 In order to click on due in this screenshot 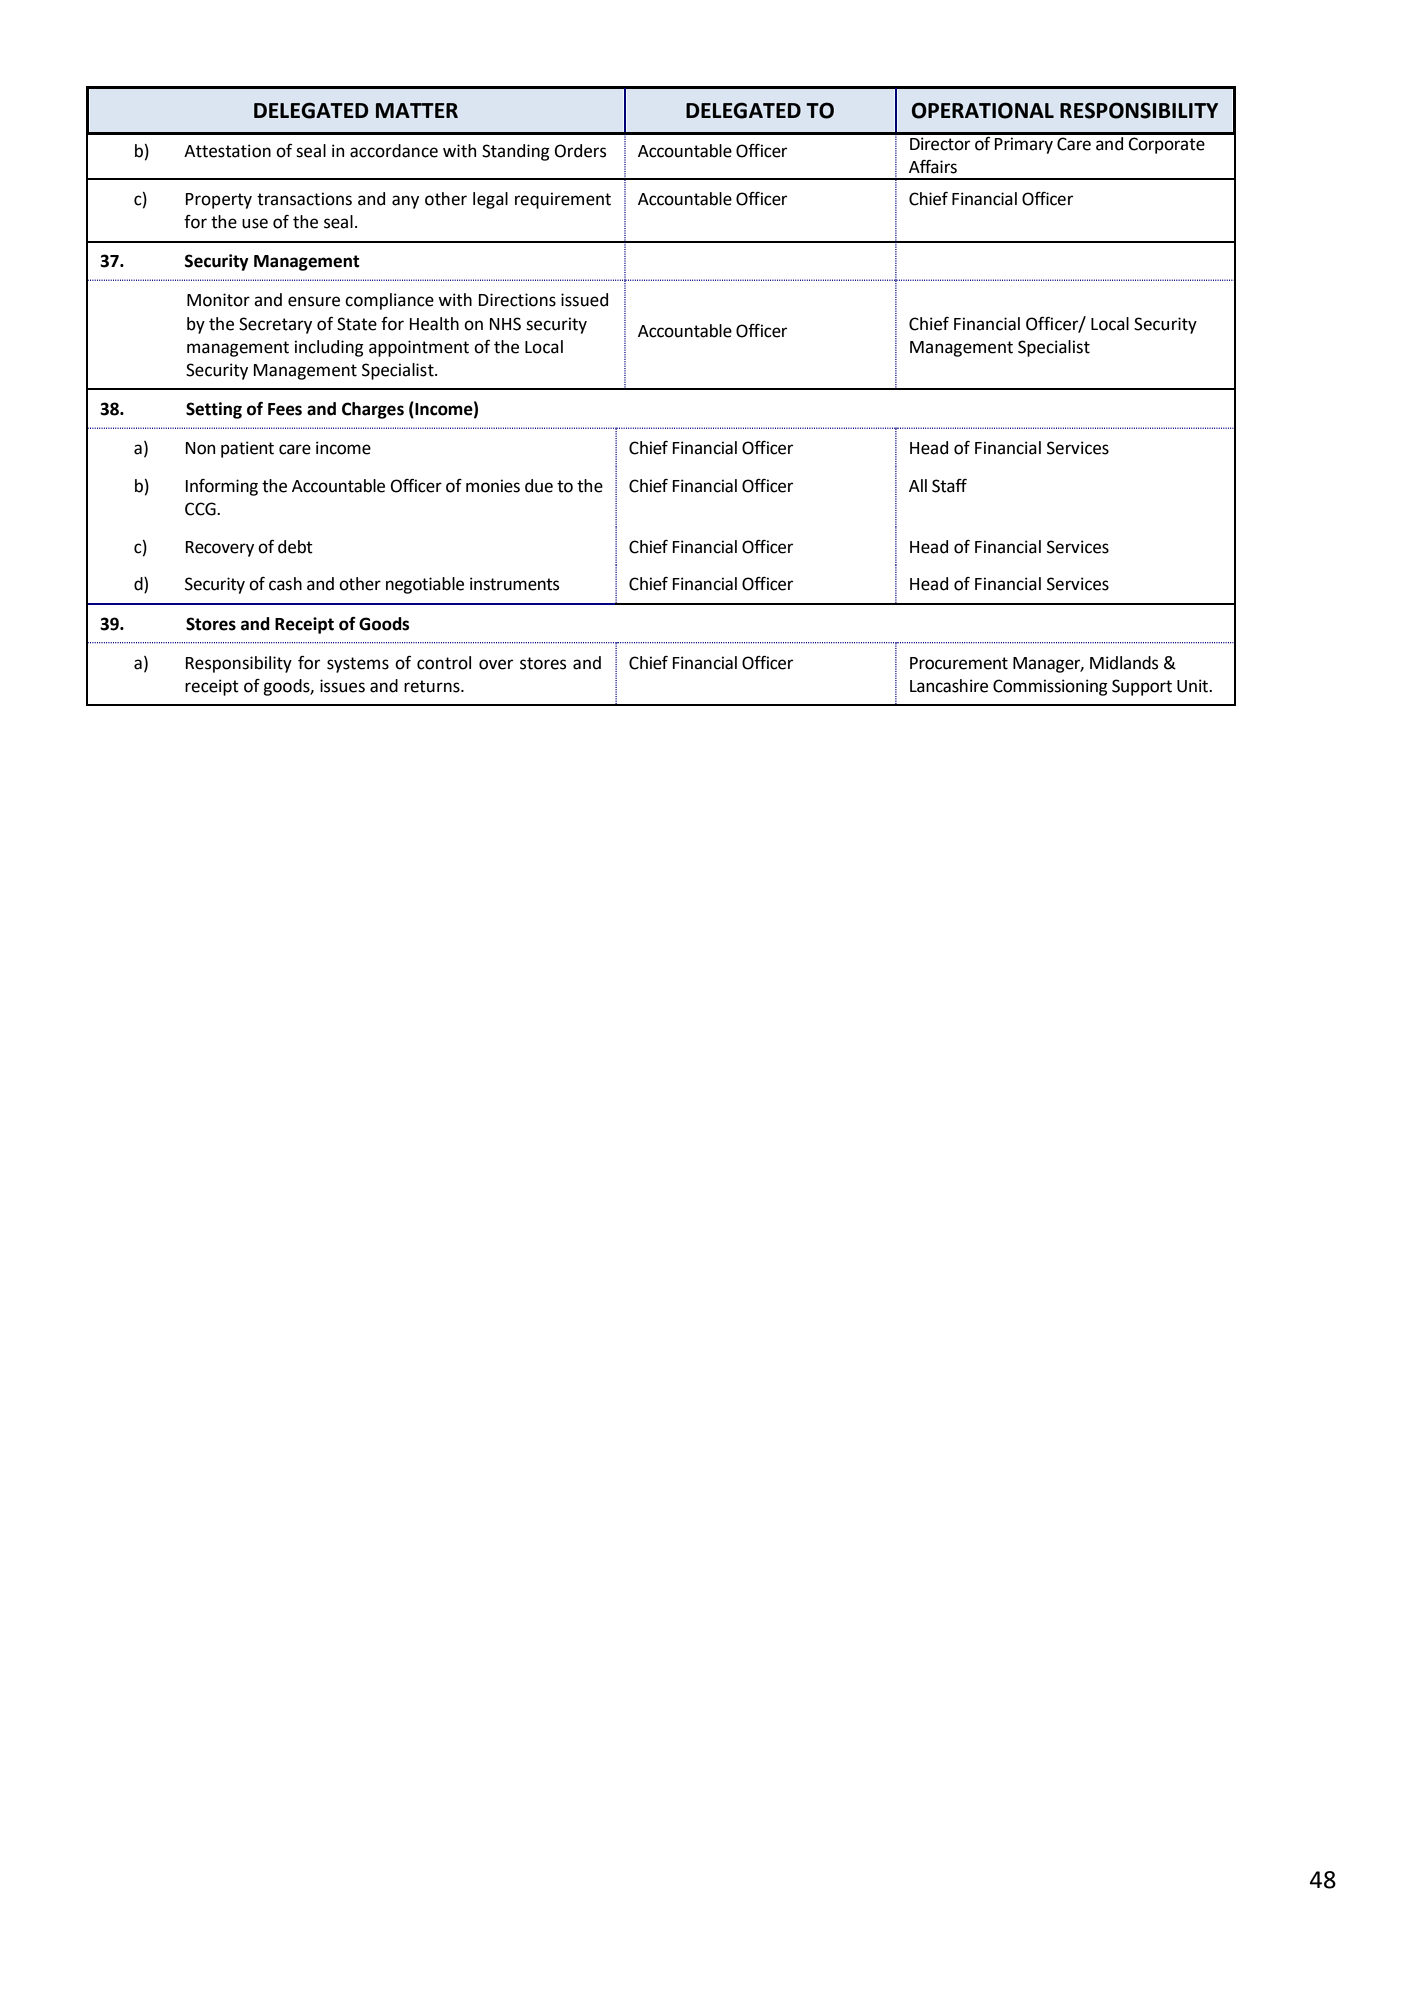, I will do `click(539, 486)`.
